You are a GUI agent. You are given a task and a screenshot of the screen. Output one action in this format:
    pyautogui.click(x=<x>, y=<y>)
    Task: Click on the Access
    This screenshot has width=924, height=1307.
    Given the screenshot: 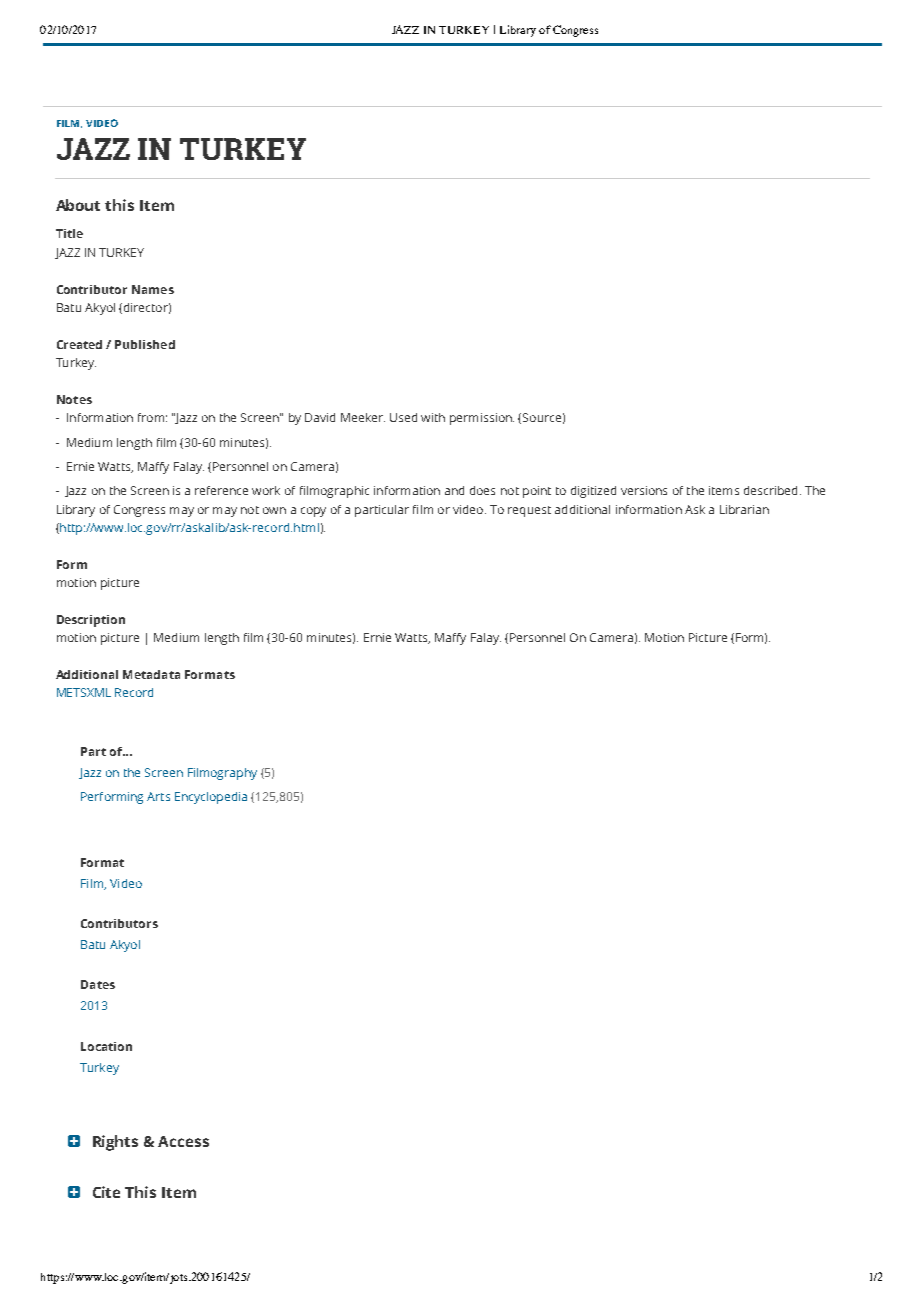 What is the action you would take?
    pyautogui.click(x=183, y=1141)
